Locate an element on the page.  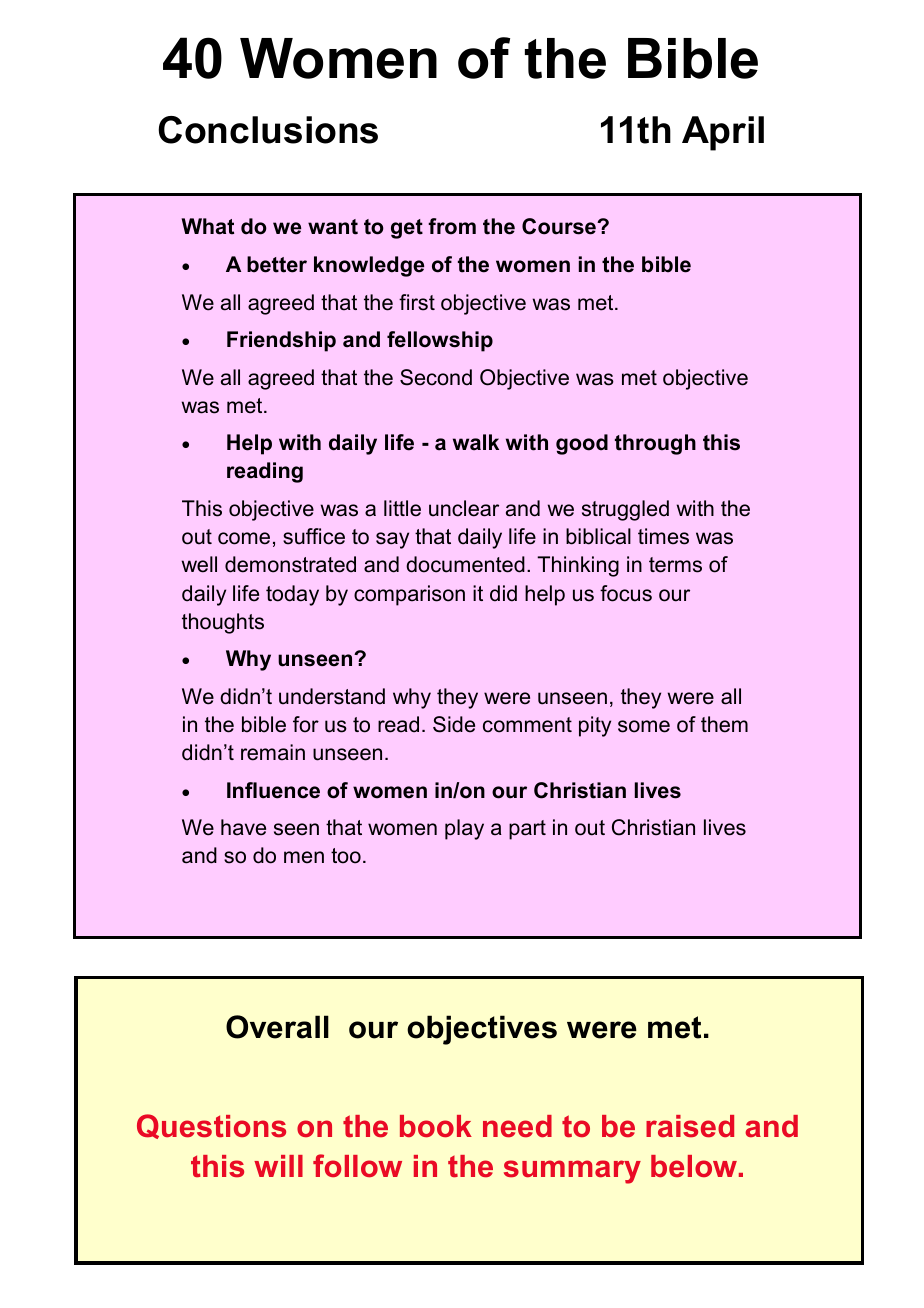
struggled is located at coordinates (625, 510).
